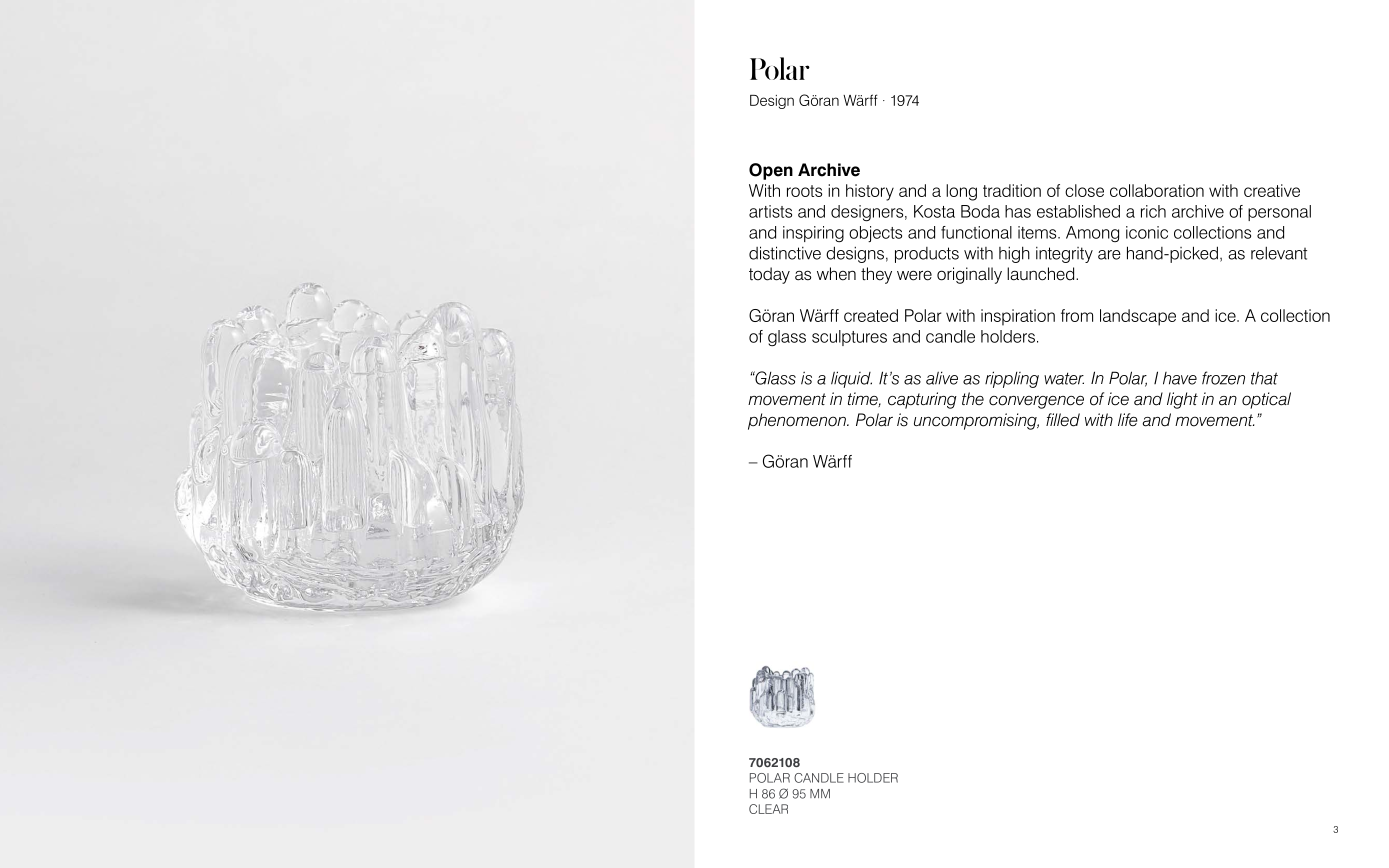 This screenshot has width=1389, height=868. Describe the element at coordinates (1272, 190) in the screenshot. I see `creative` at that location.
